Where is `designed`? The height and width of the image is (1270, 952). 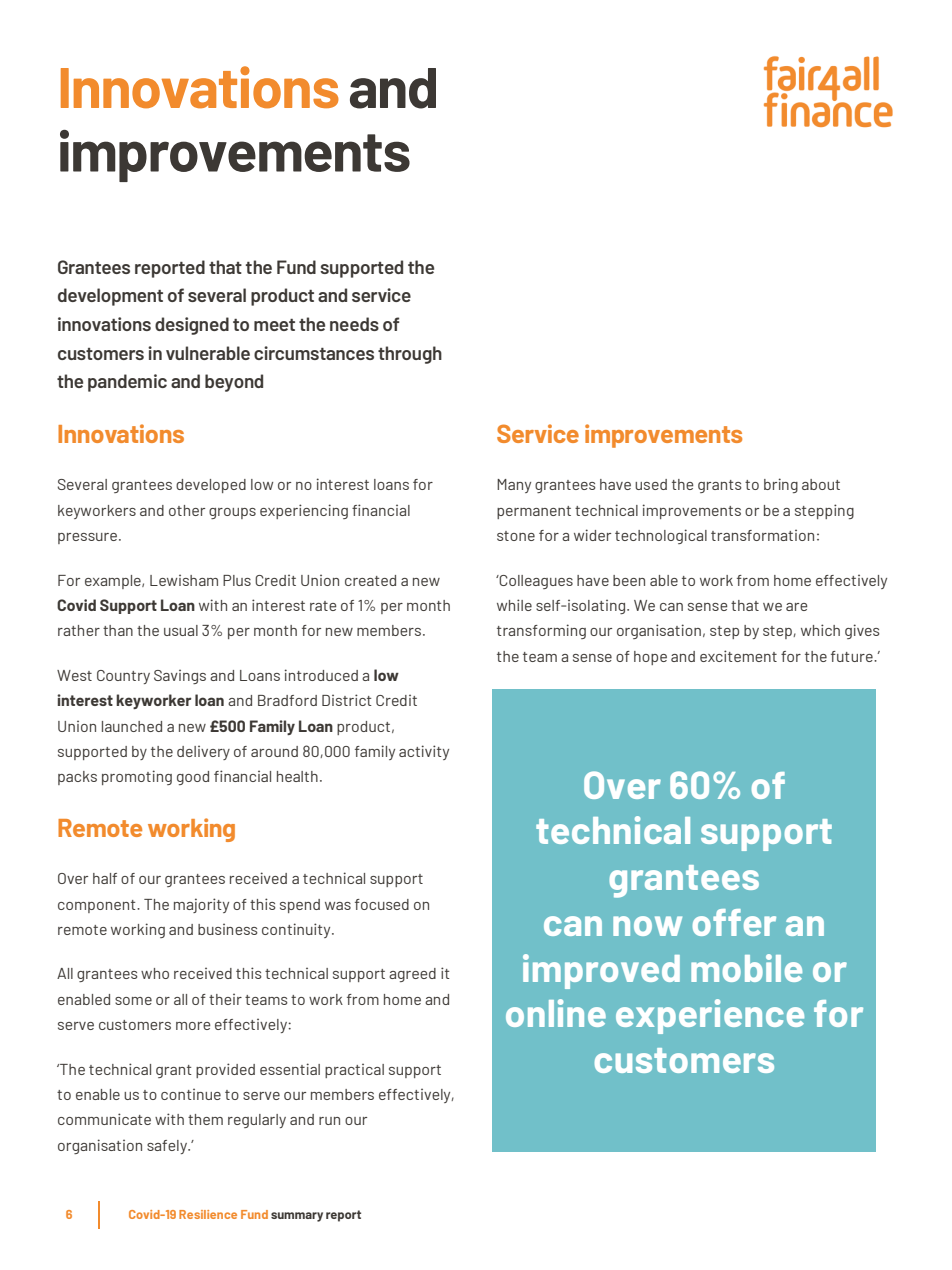 designed is located at coordinates (192, 326).
